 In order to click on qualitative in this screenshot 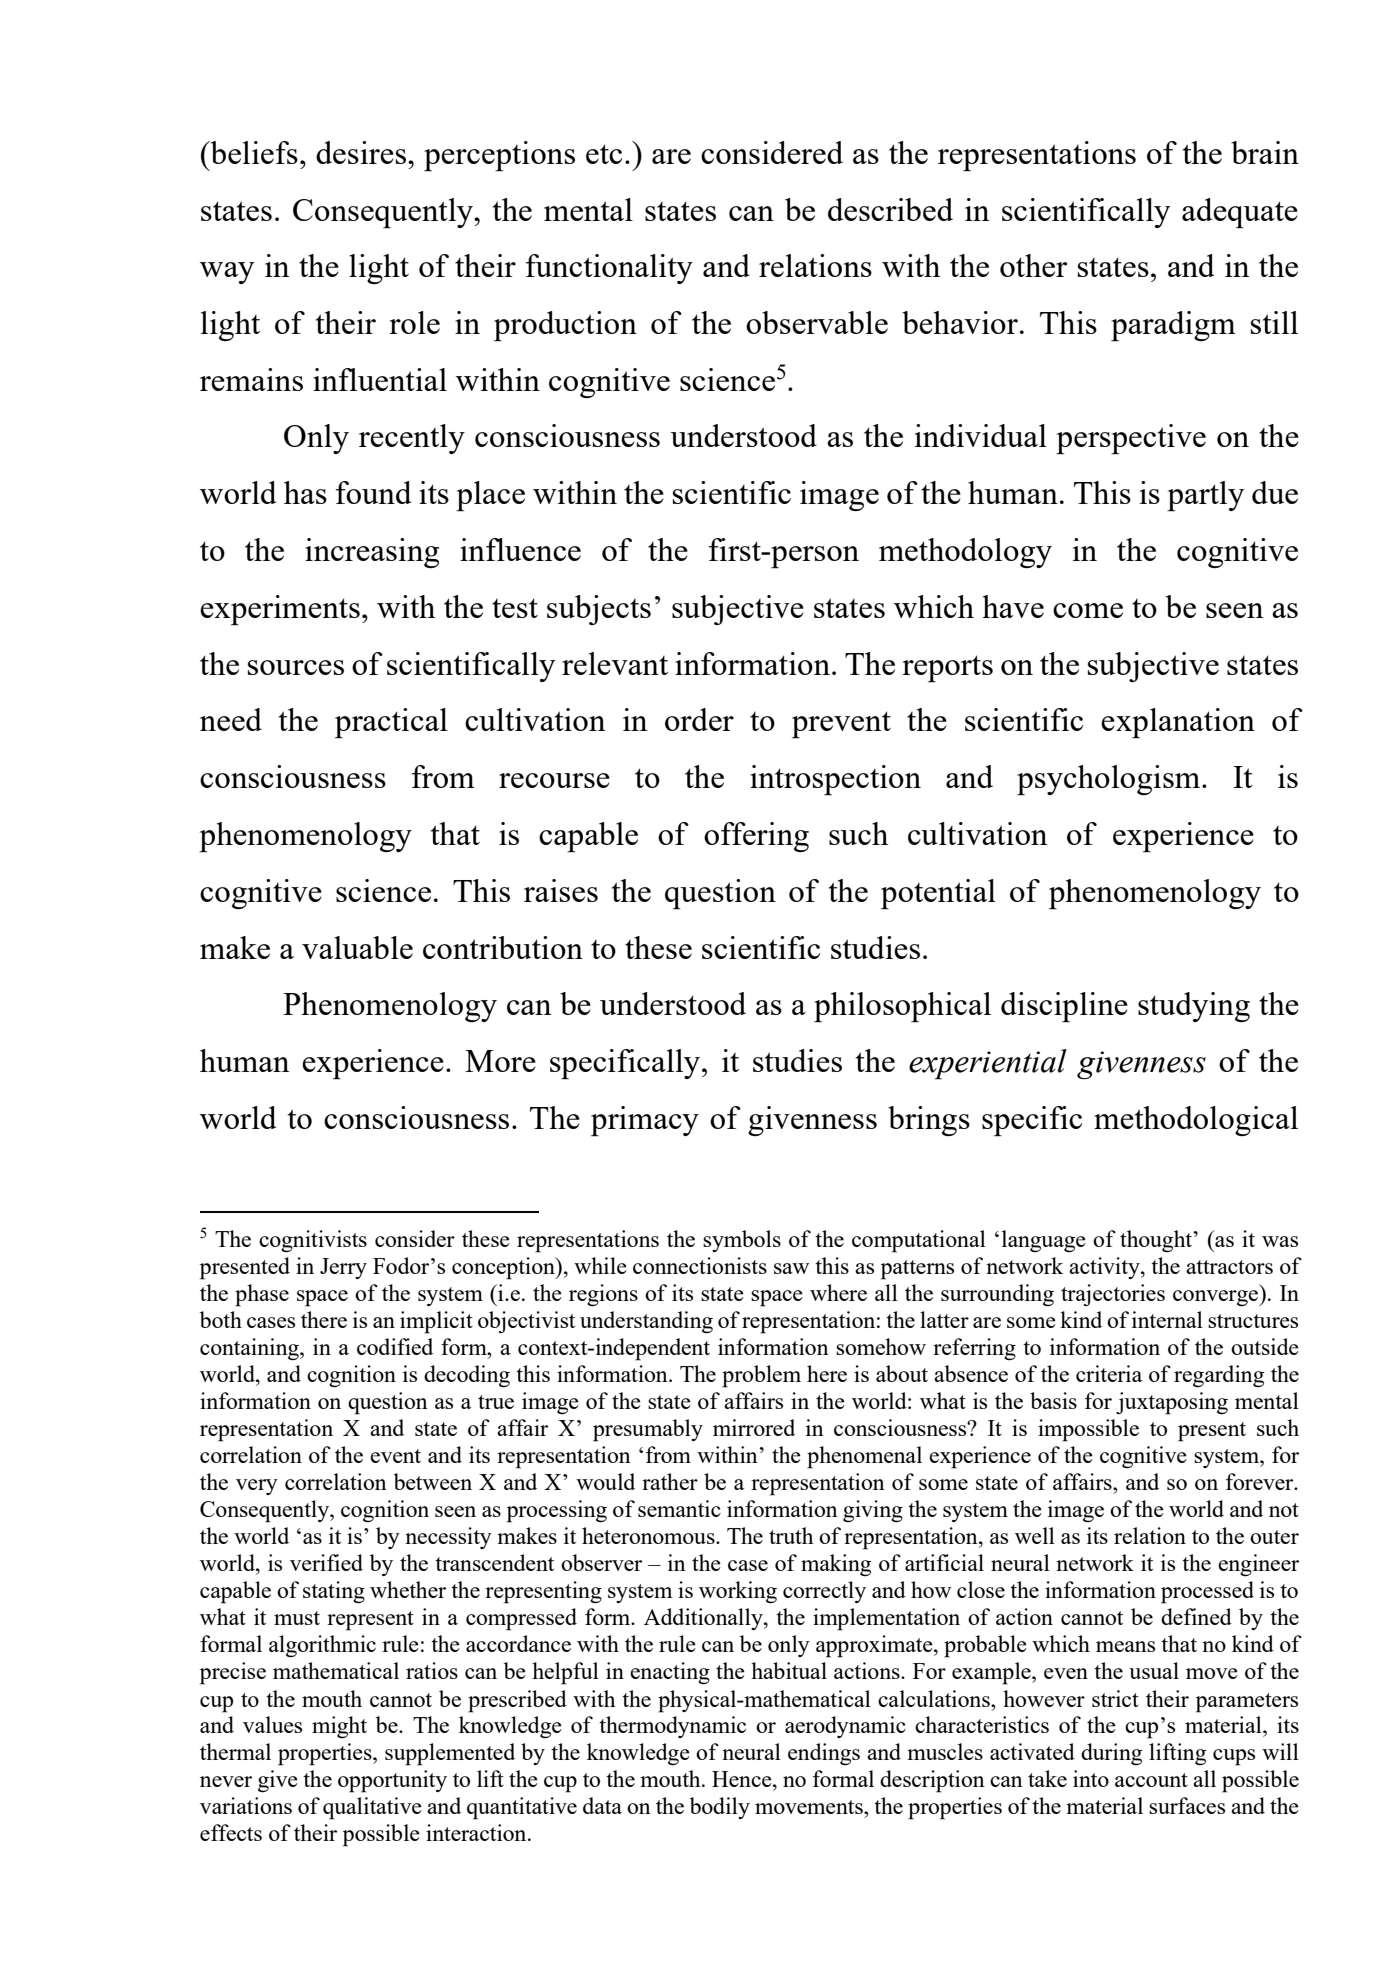, I will do `click(372, 1808)`.
